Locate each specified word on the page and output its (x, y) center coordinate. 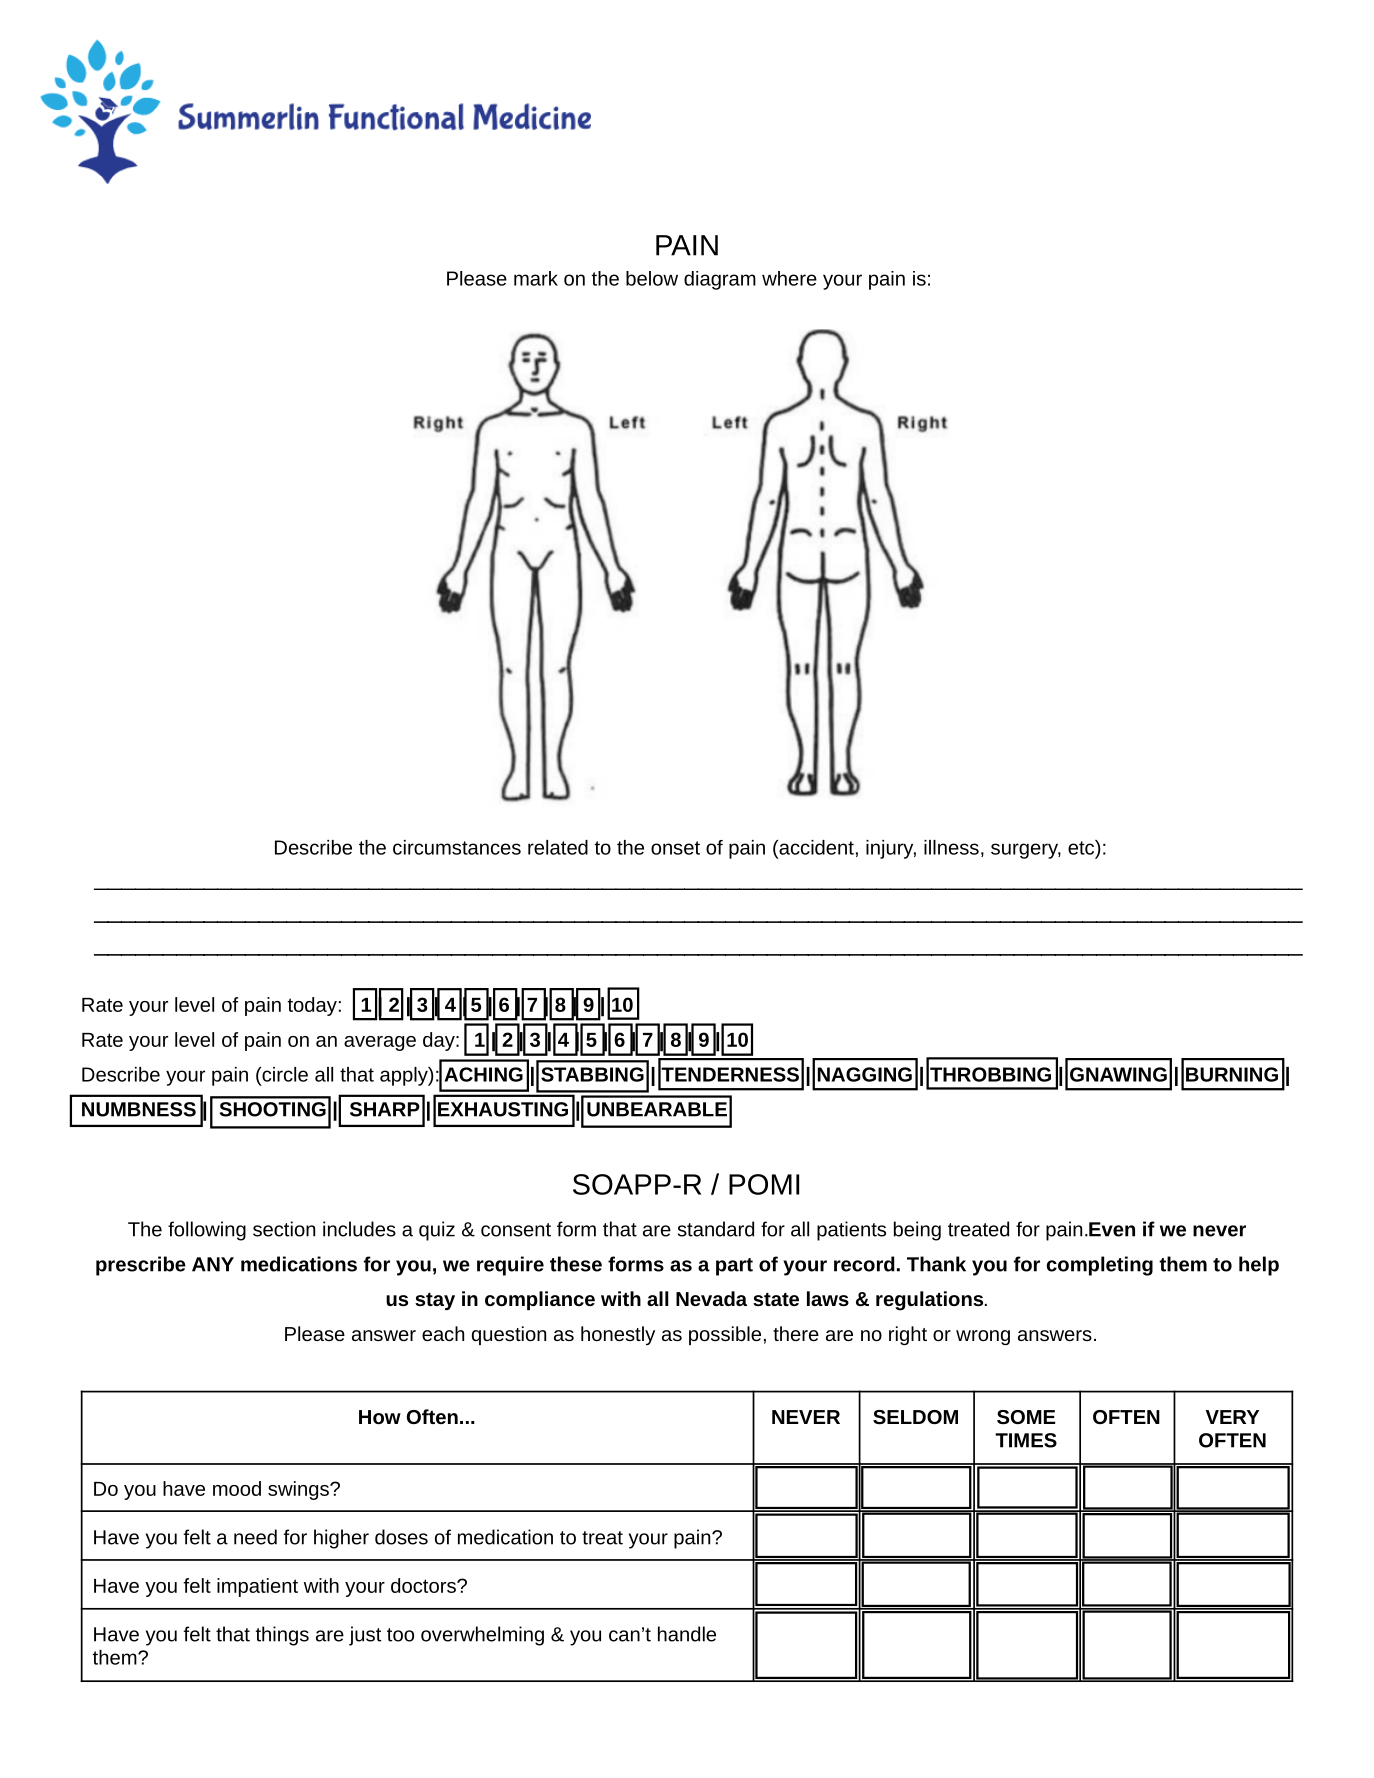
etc (1082, 847)
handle (687, 1634)
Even (1111, 1229)
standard (716, 1229)
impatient (257, 1587)
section (284, 1229)
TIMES (1026, 1440)
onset (675, 848)
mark (536, 278)
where (789, 278)
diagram (720, 280)
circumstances (457, 847)
